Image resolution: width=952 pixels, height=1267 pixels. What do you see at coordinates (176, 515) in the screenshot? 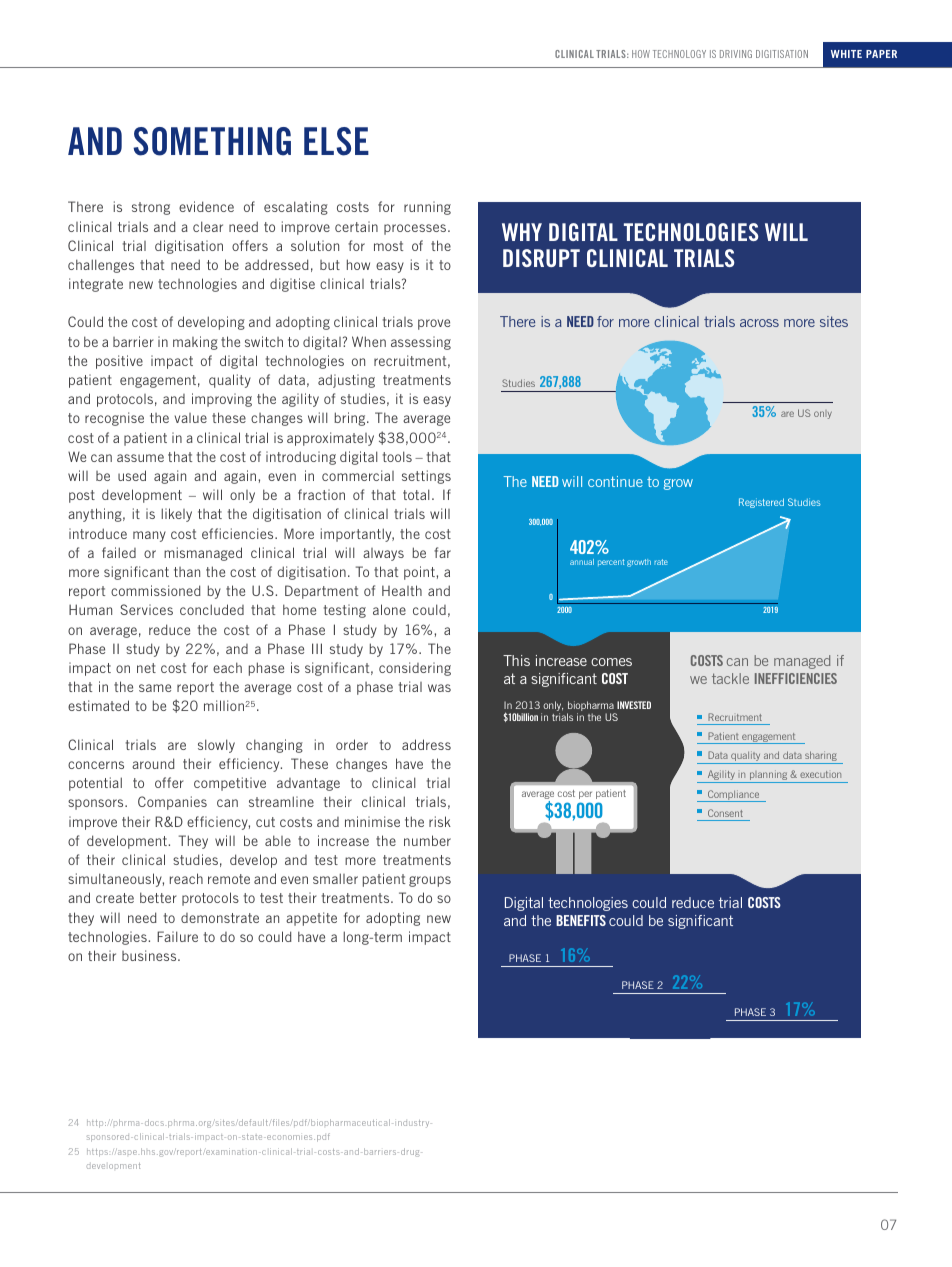
I see `likely` at bounding box center [176, 515].
